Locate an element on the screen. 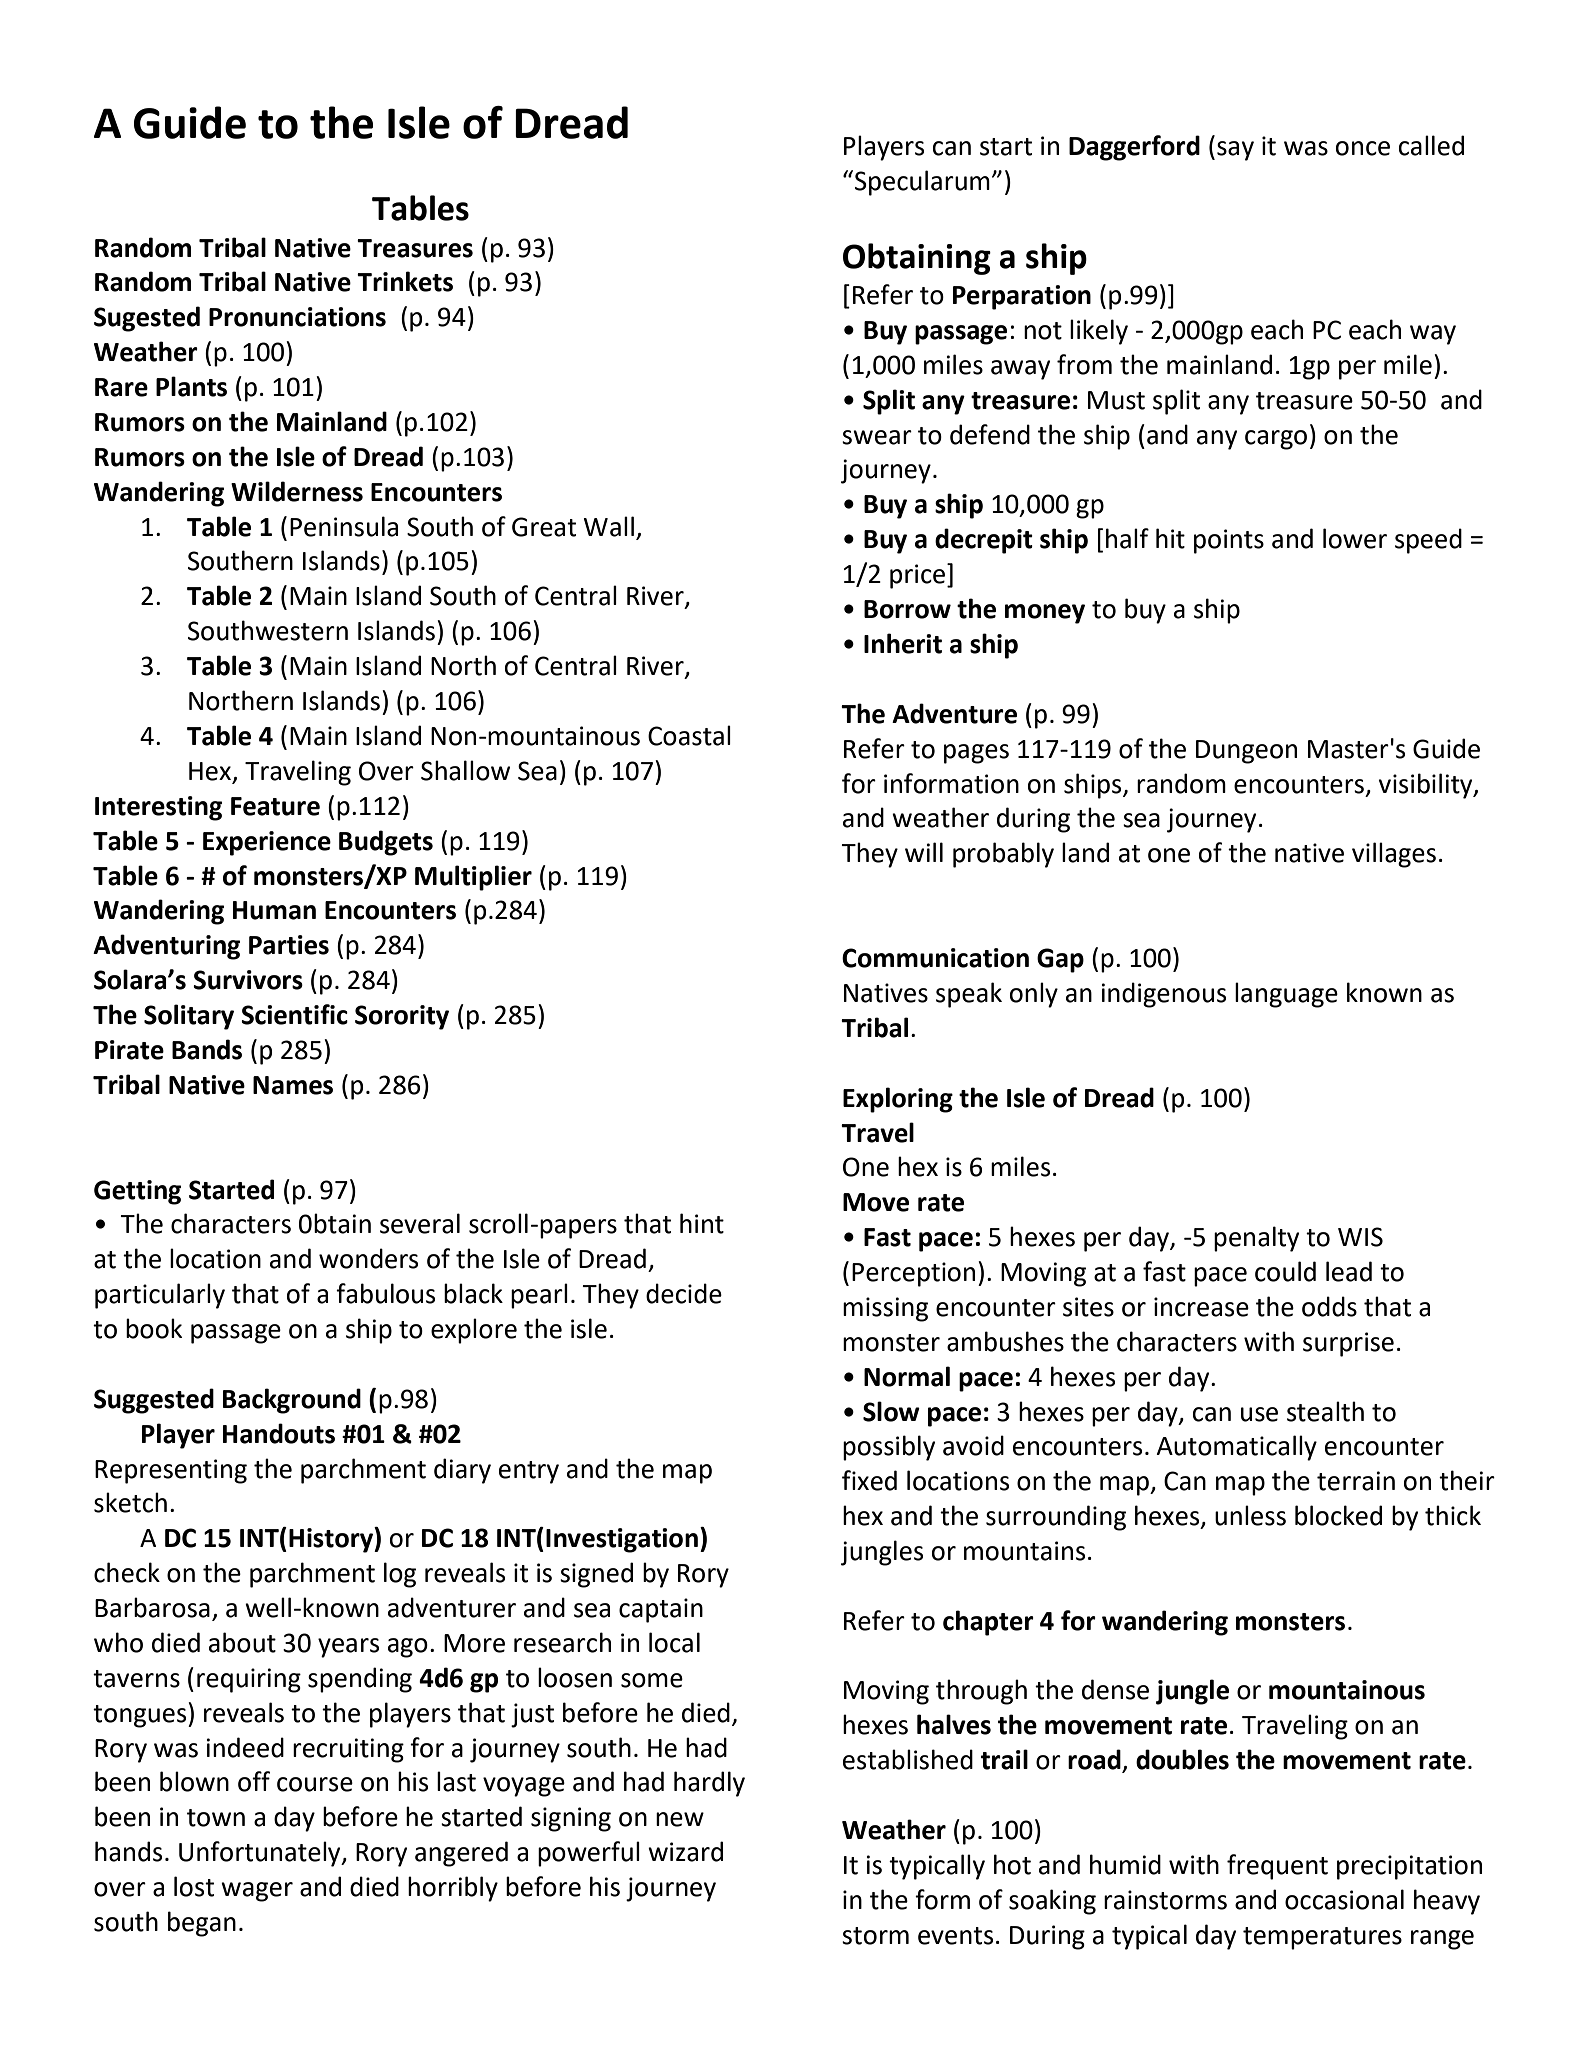 Image resolution: width=1590 pixels, height=2057 pixels. wager is located at coordinates (257, 1892).
